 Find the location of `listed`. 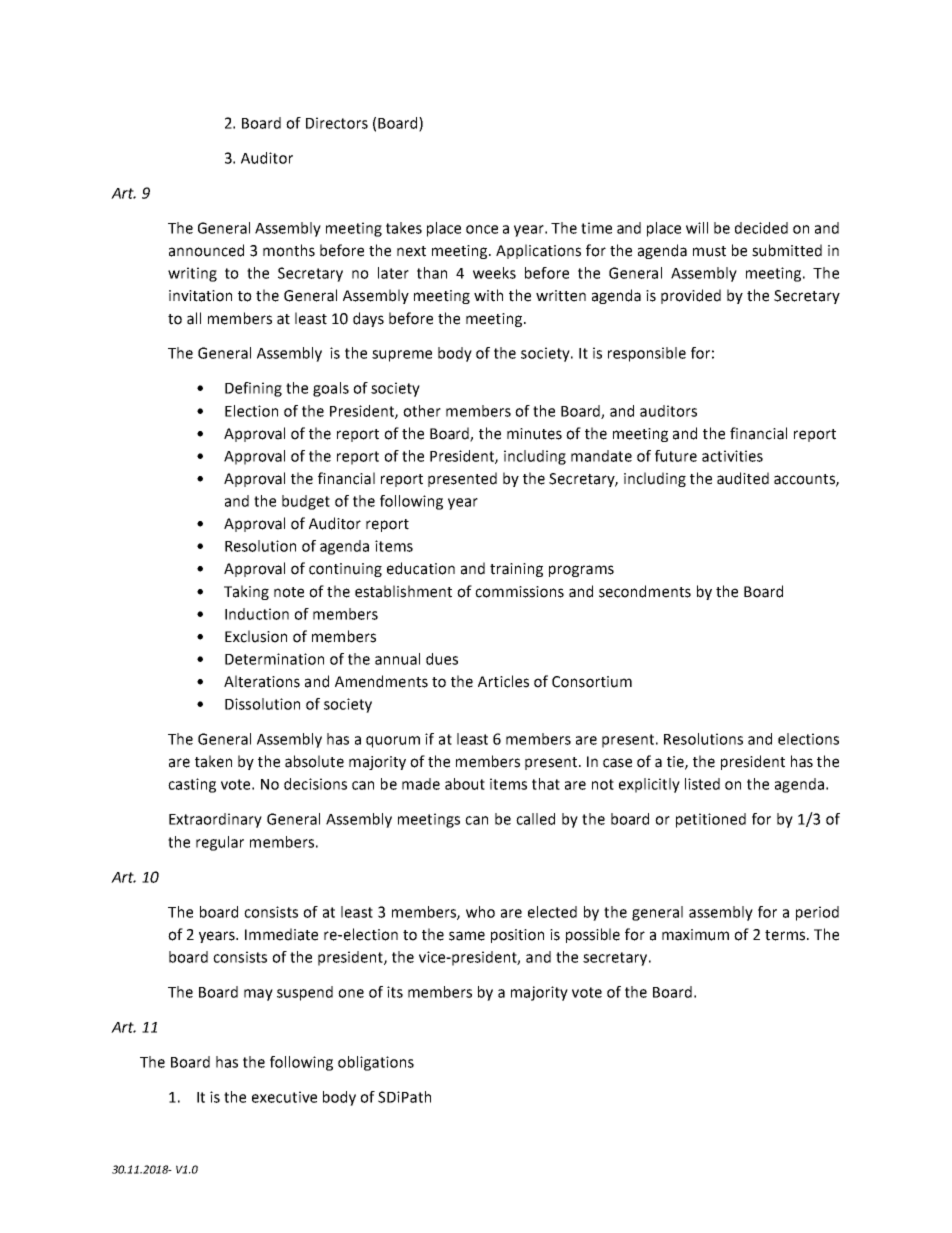

listed is located at coordinates (702, 784).
